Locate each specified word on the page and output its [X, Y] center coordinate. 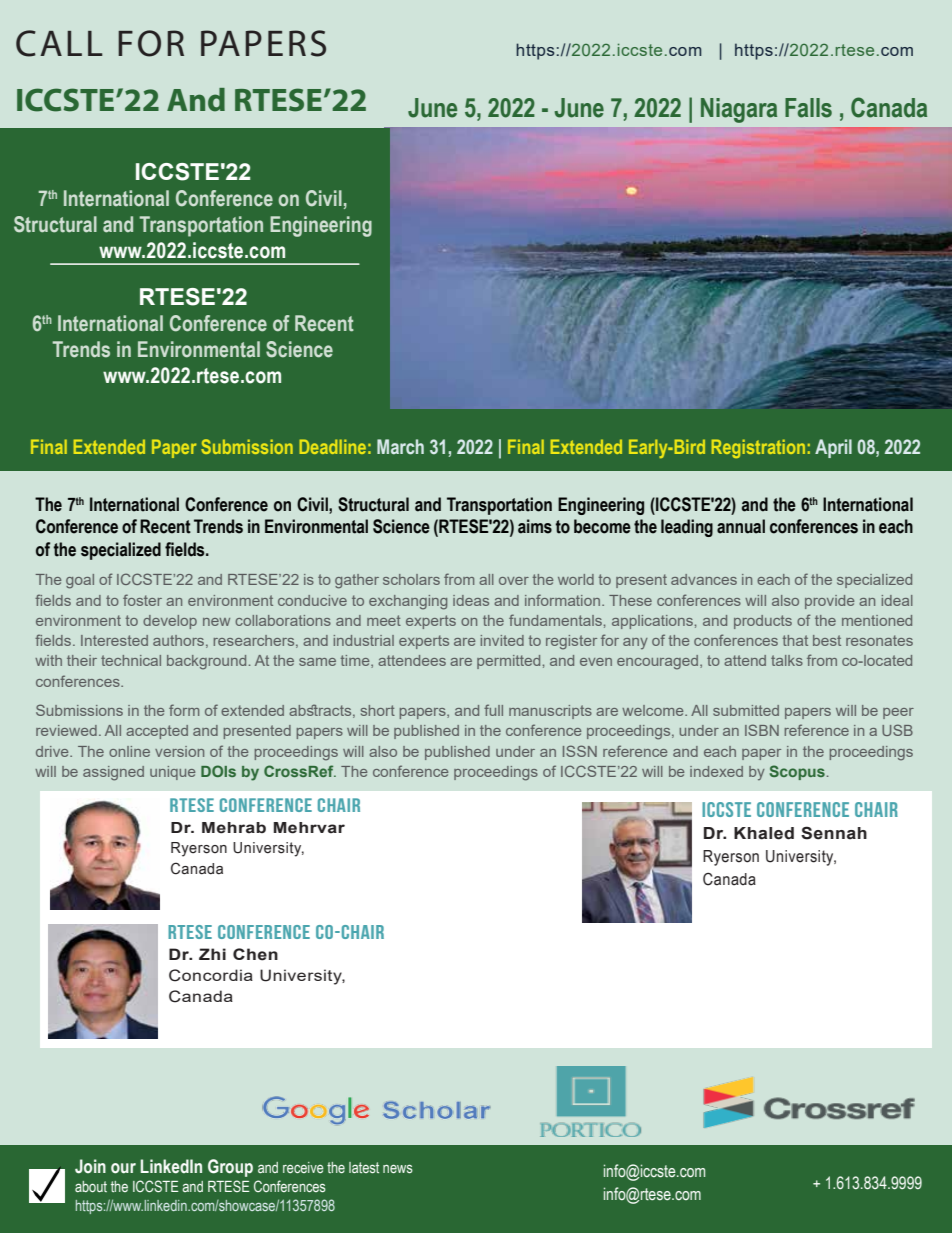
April [833, 448]
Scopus [797, 772]
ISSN [580, 751]
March [400, 447]
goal [80, 581]
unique [172, 773]
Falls [808, 108]
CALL [59, 43]
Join [90, 1166]
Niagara [739, 110]
